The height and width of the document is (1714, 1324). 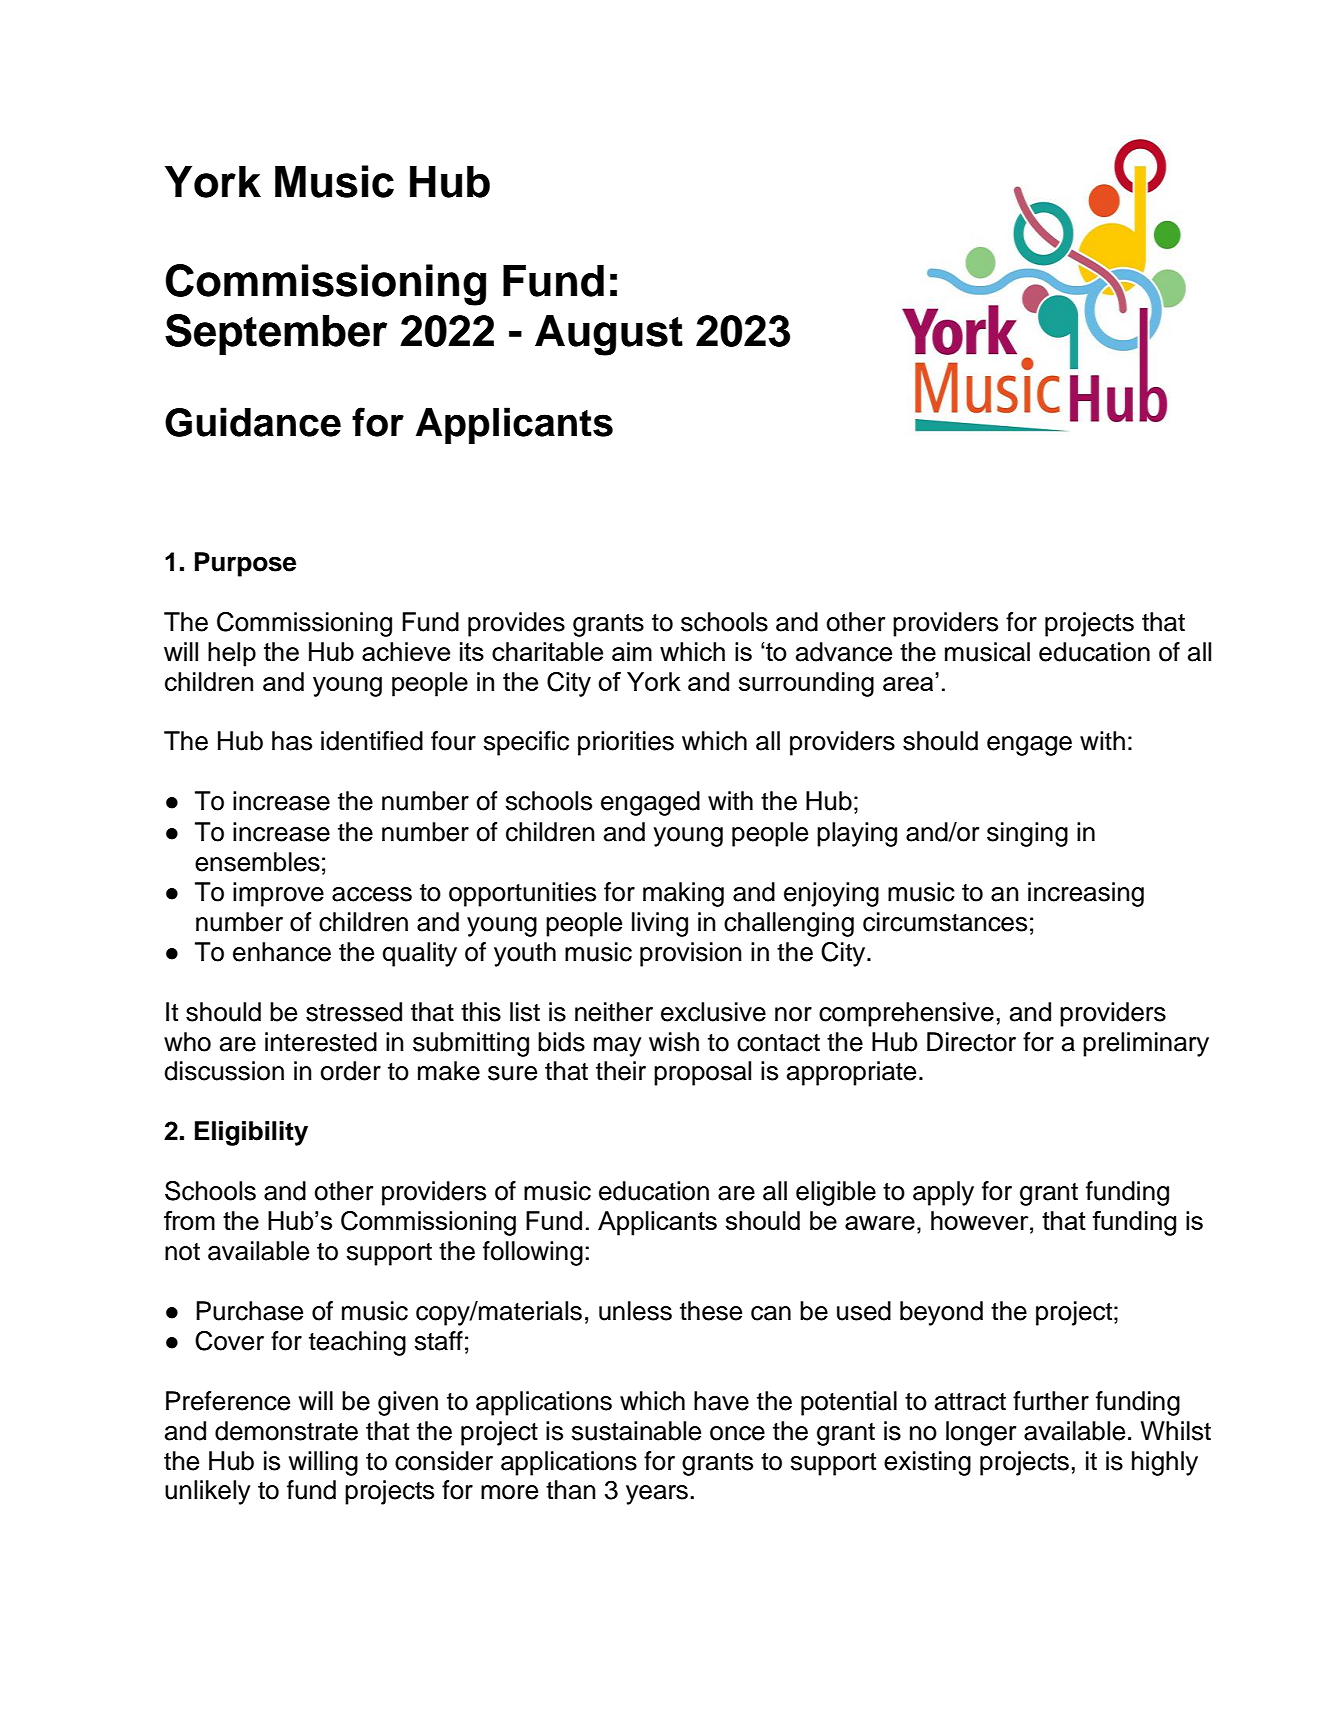 I want to click on aim, so click(x=632, y=651).
